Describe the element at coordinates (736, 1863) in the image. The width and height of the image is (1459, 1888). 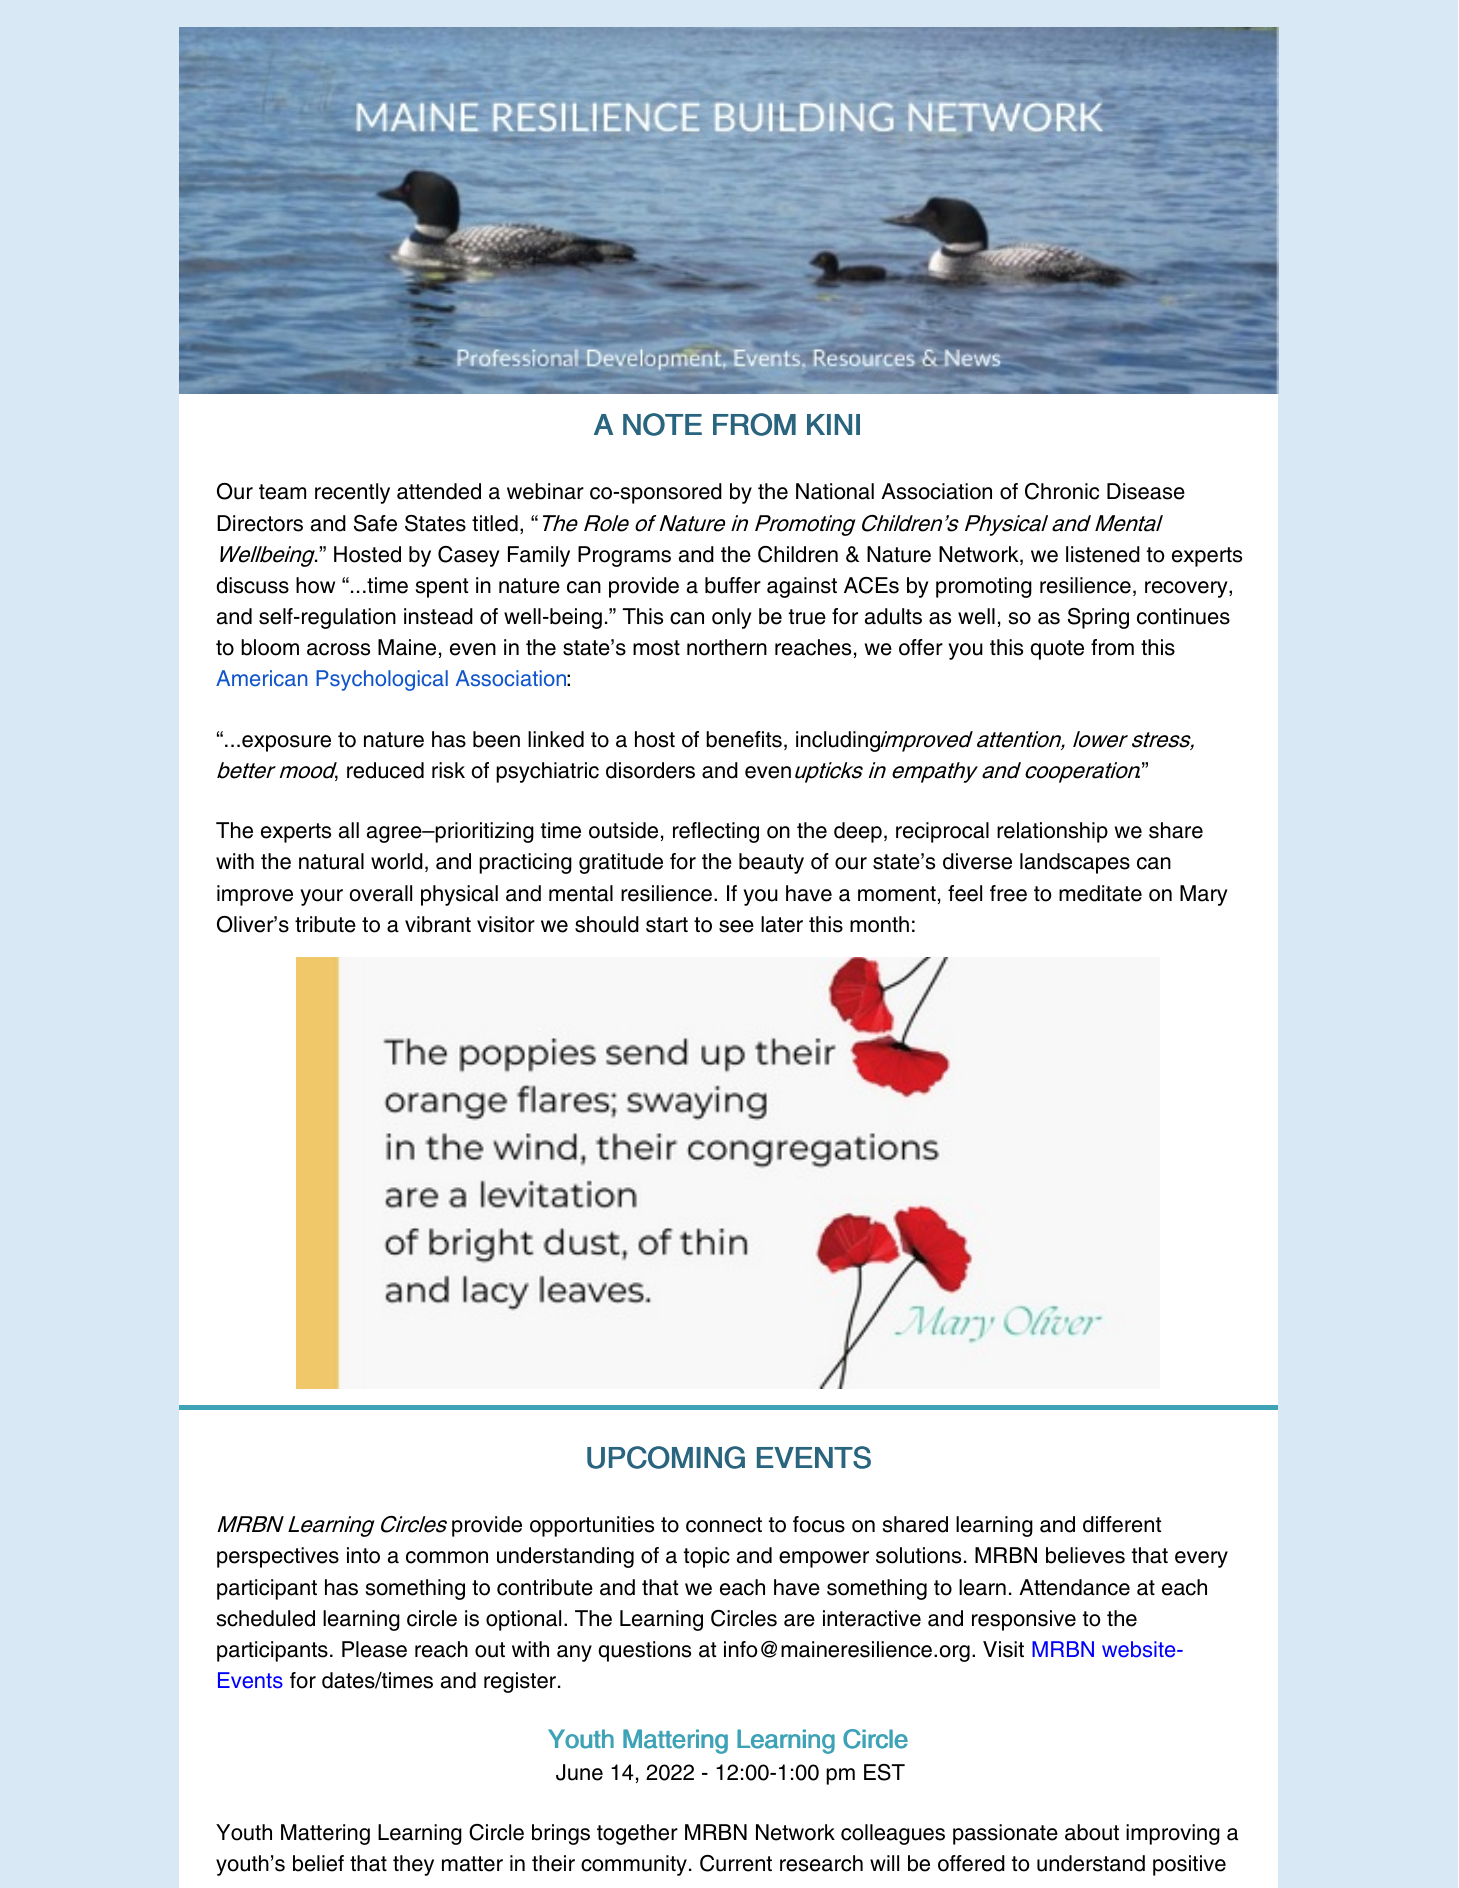
I see `Current` at that location.
